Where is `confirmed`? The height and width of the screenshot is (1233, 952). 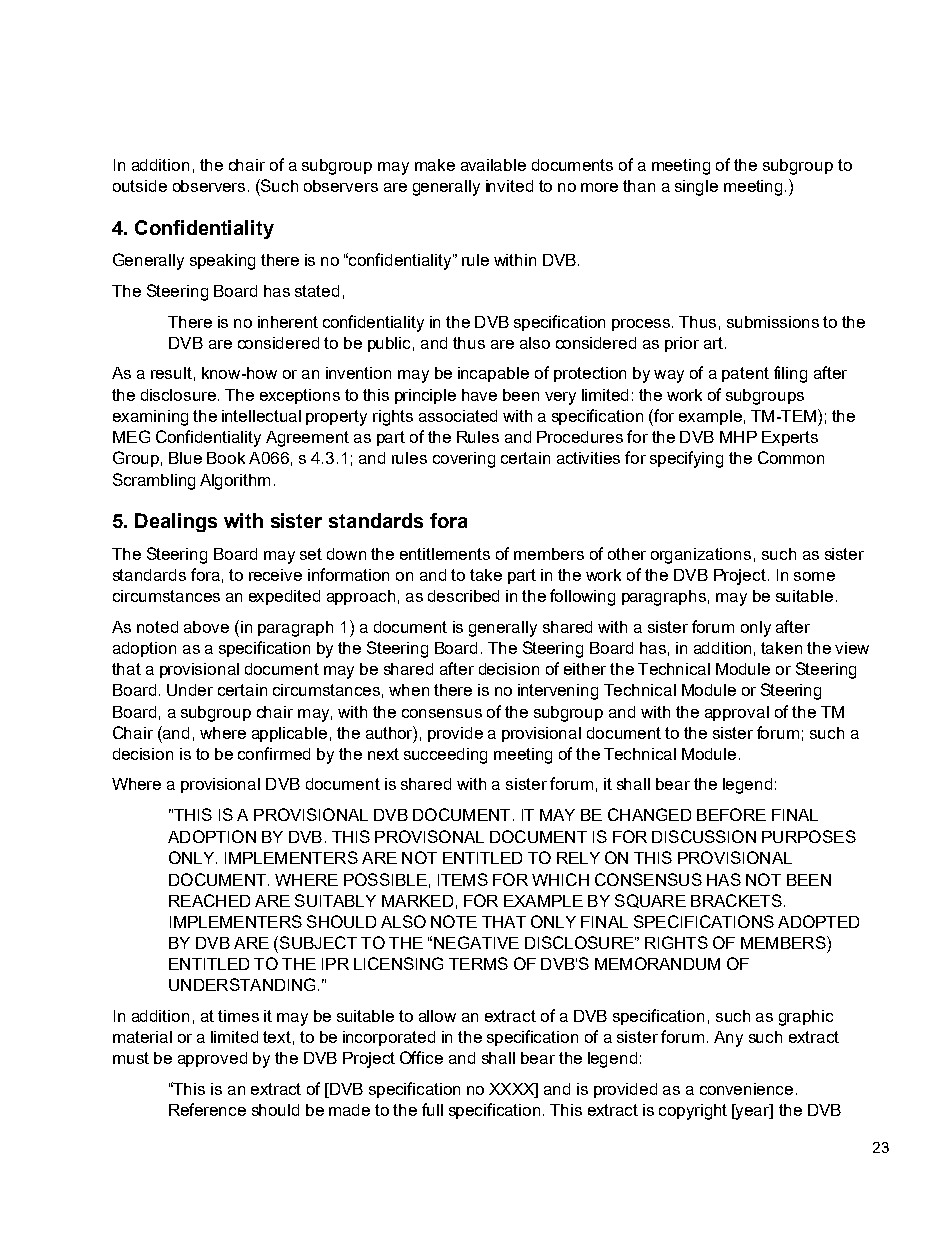 confirmed is located at coordinates (274, 753).
